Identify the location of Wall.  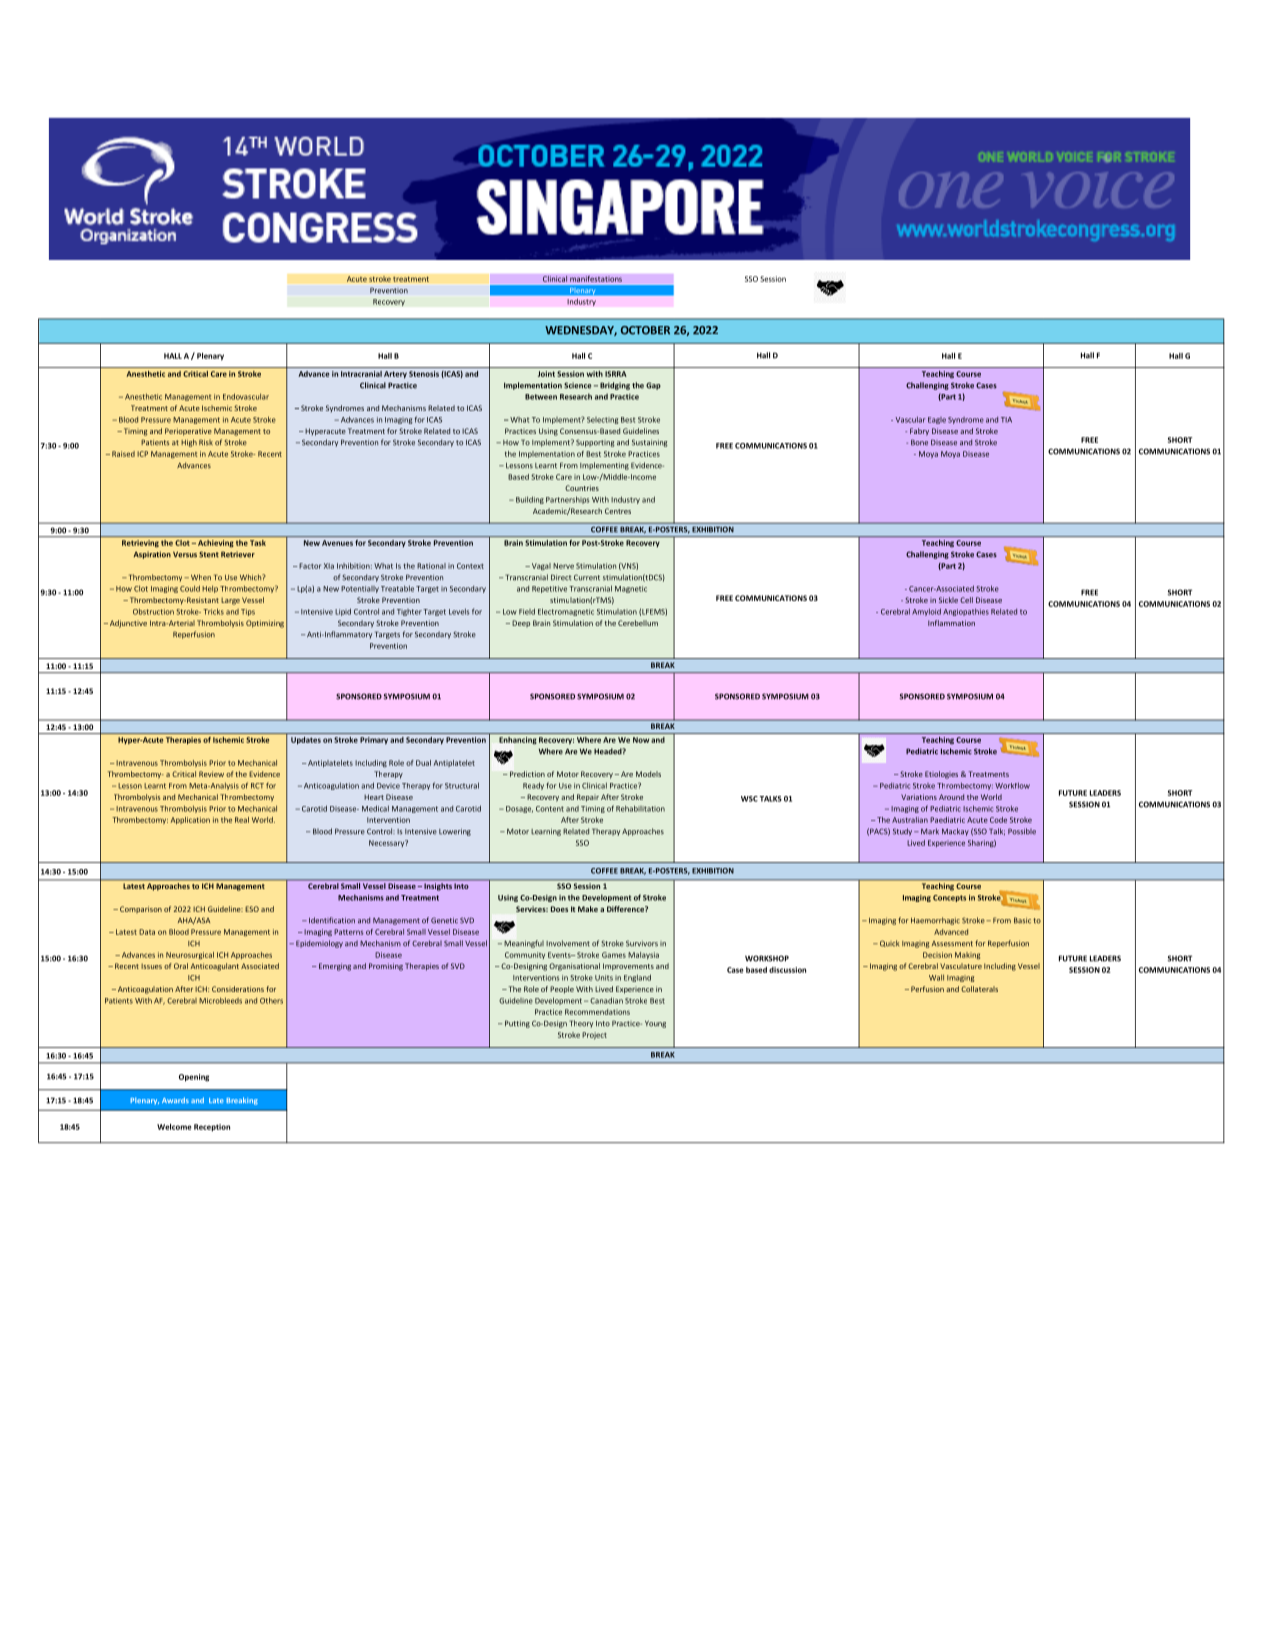
(936, 977).
